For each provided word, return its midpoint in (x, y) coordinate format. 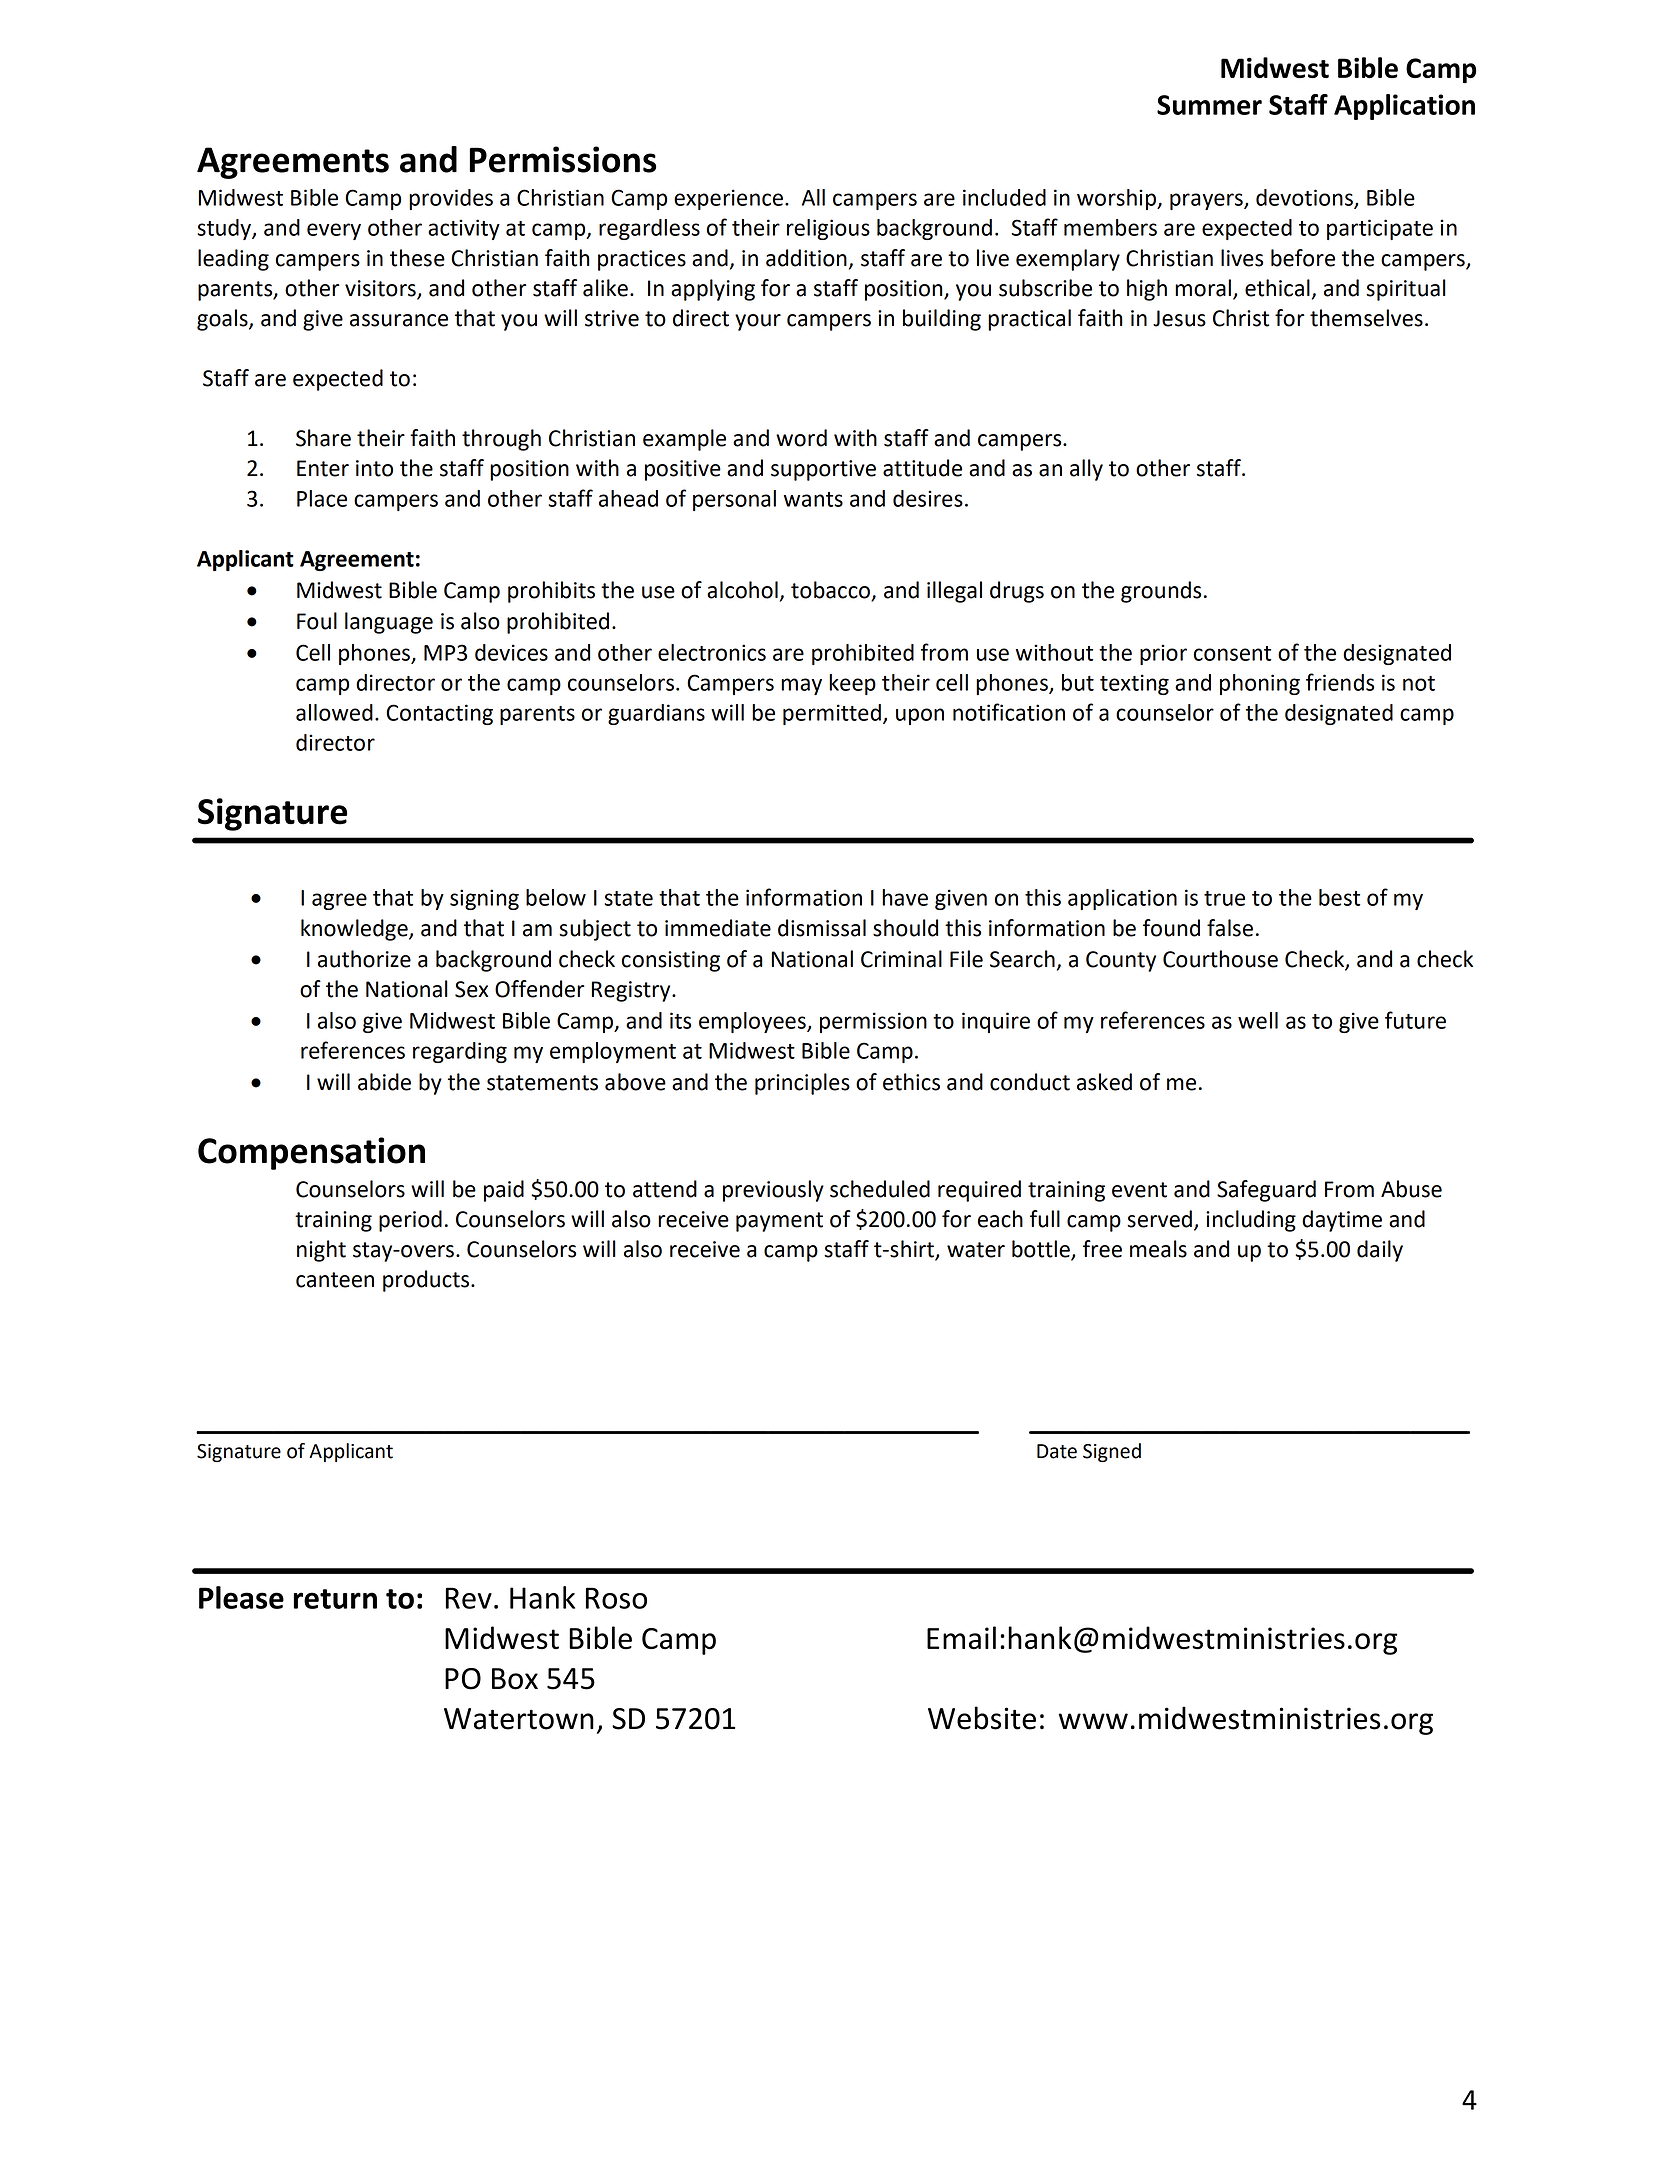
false (1230, 928)
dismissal (822, 928)
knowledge (355, 930)
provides (451, 199)
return (335, 1599)
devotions (1305, 198)
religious (828, 229)
